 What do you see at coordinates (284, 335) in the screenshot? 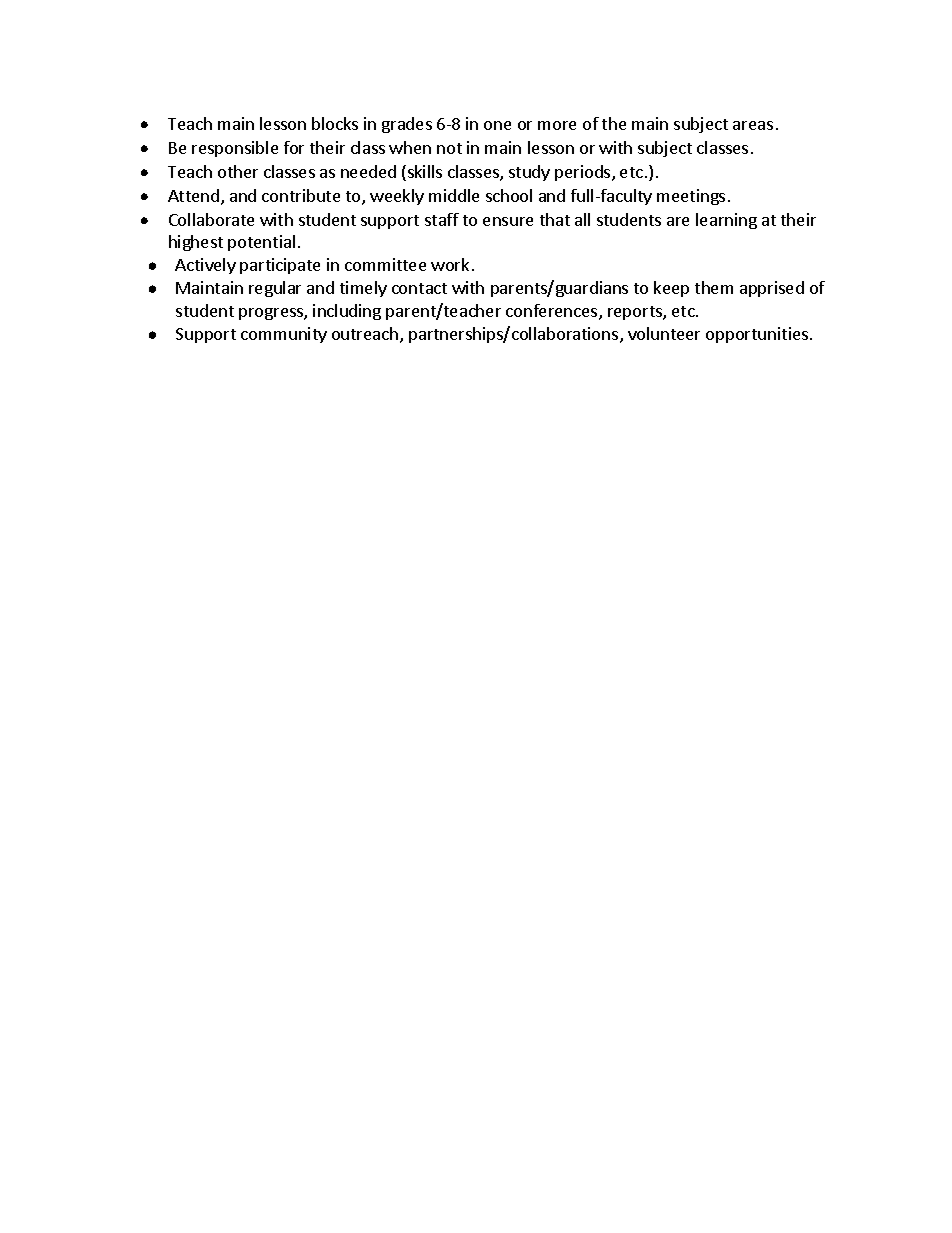
I see `community` at bounding box center [284, 335].
